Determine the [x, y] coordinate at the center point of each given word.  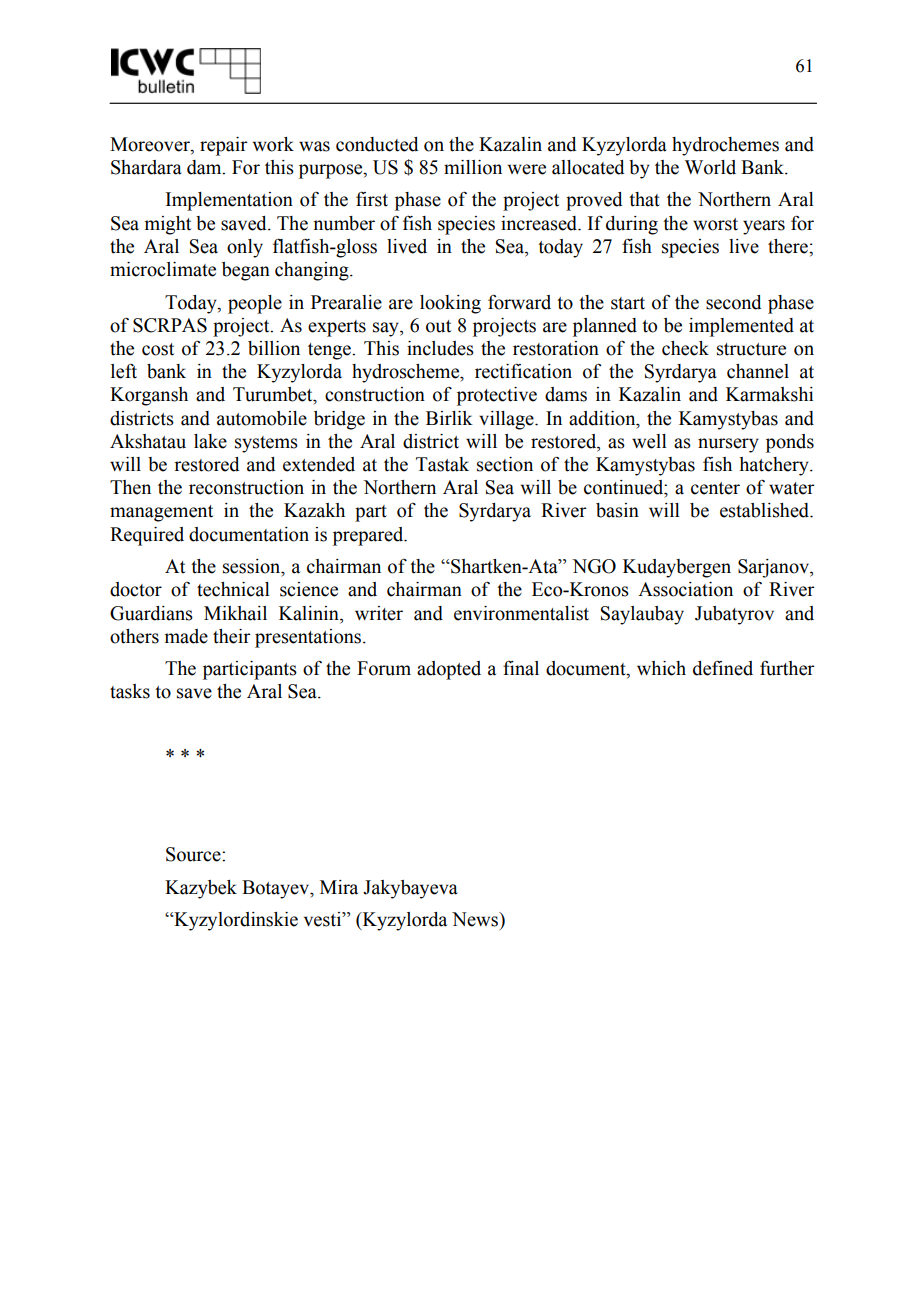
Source [194, 854]
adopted [449, 670]
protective [497, 396]
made [186, 636]
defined [723, 668]
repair [224, 146]
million [473, 167]
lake [210, 441]
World [710, 167]
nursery [728, 445]
